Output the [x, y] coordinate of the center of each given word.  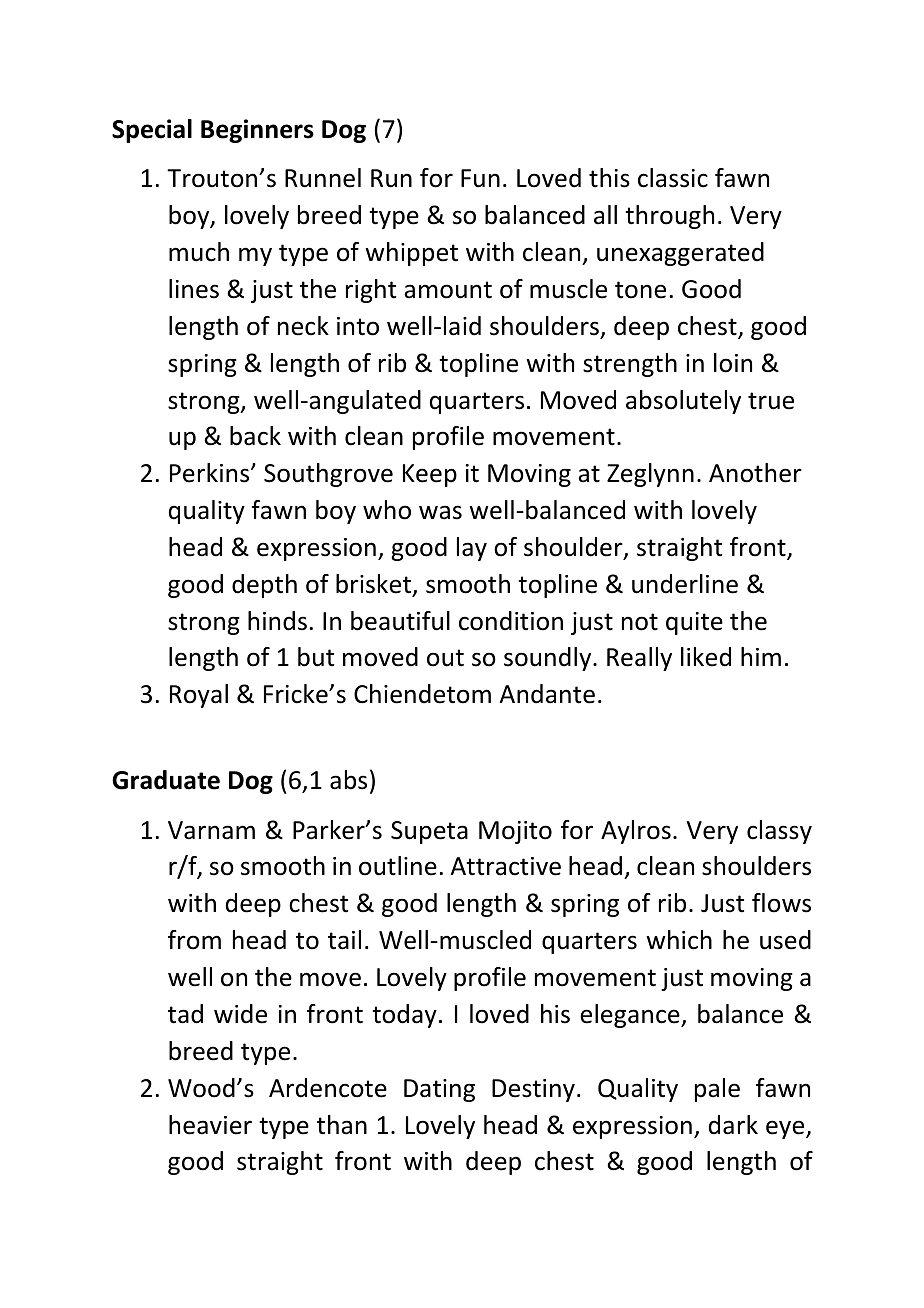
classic [673, 178]
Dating [439, 1090]
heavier [210, 1125]
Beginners [257, 131]
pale [717, 1090]
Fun [480, 178]
